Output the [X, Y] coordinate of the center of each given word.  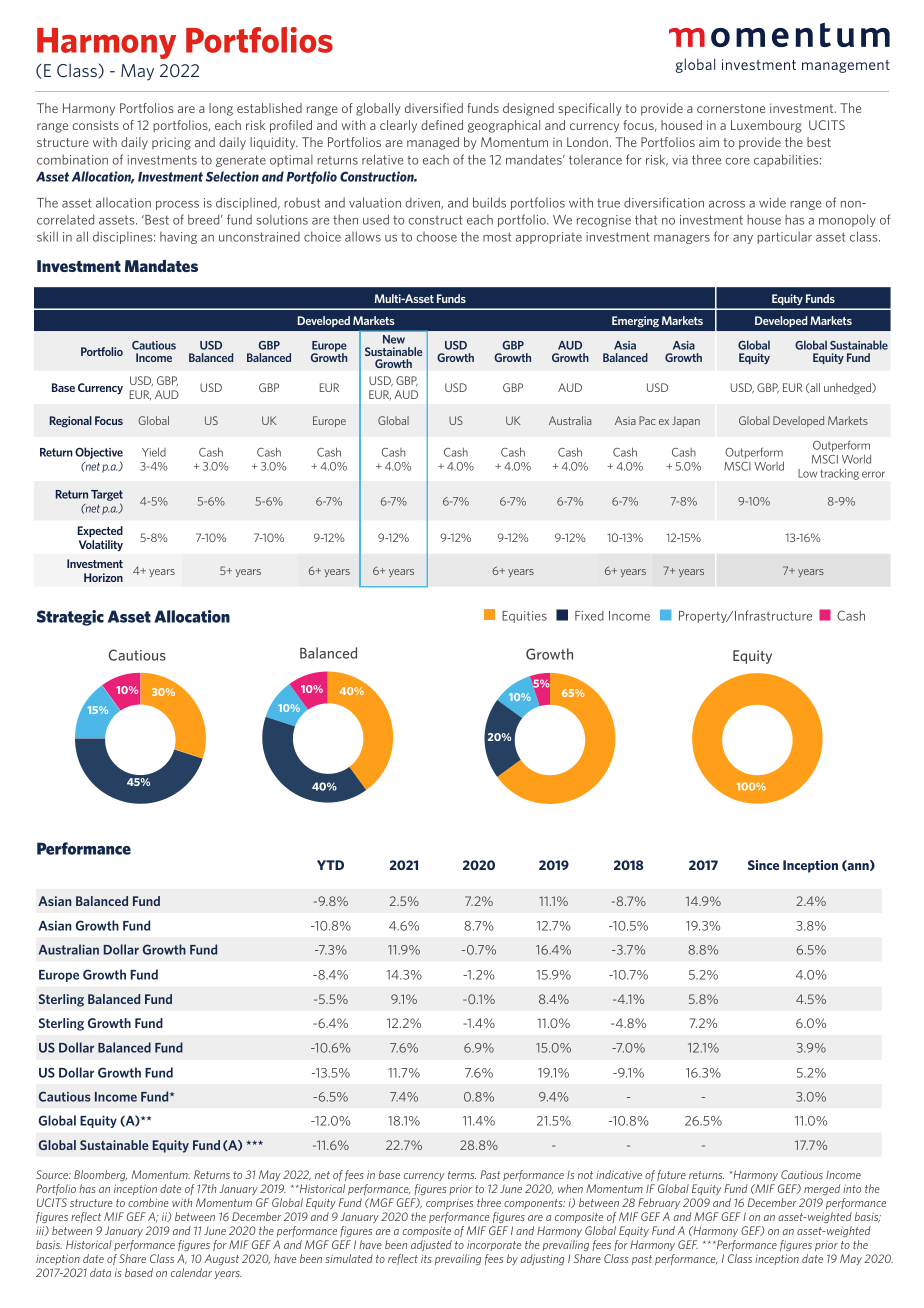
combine [148, 1202]
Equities [524, 617]
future [671, 1175]
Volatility [101, 545]
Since [763, 865]
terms [462, 1175]
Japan [686, 421]
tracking [840, 474]
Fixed [589, 616]
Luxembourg [766, 126]
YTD [330, 865]
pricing [171, 143]
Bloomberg [100, 1175]
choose [437, 237]
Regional [71, 421]
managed [433, 143]
